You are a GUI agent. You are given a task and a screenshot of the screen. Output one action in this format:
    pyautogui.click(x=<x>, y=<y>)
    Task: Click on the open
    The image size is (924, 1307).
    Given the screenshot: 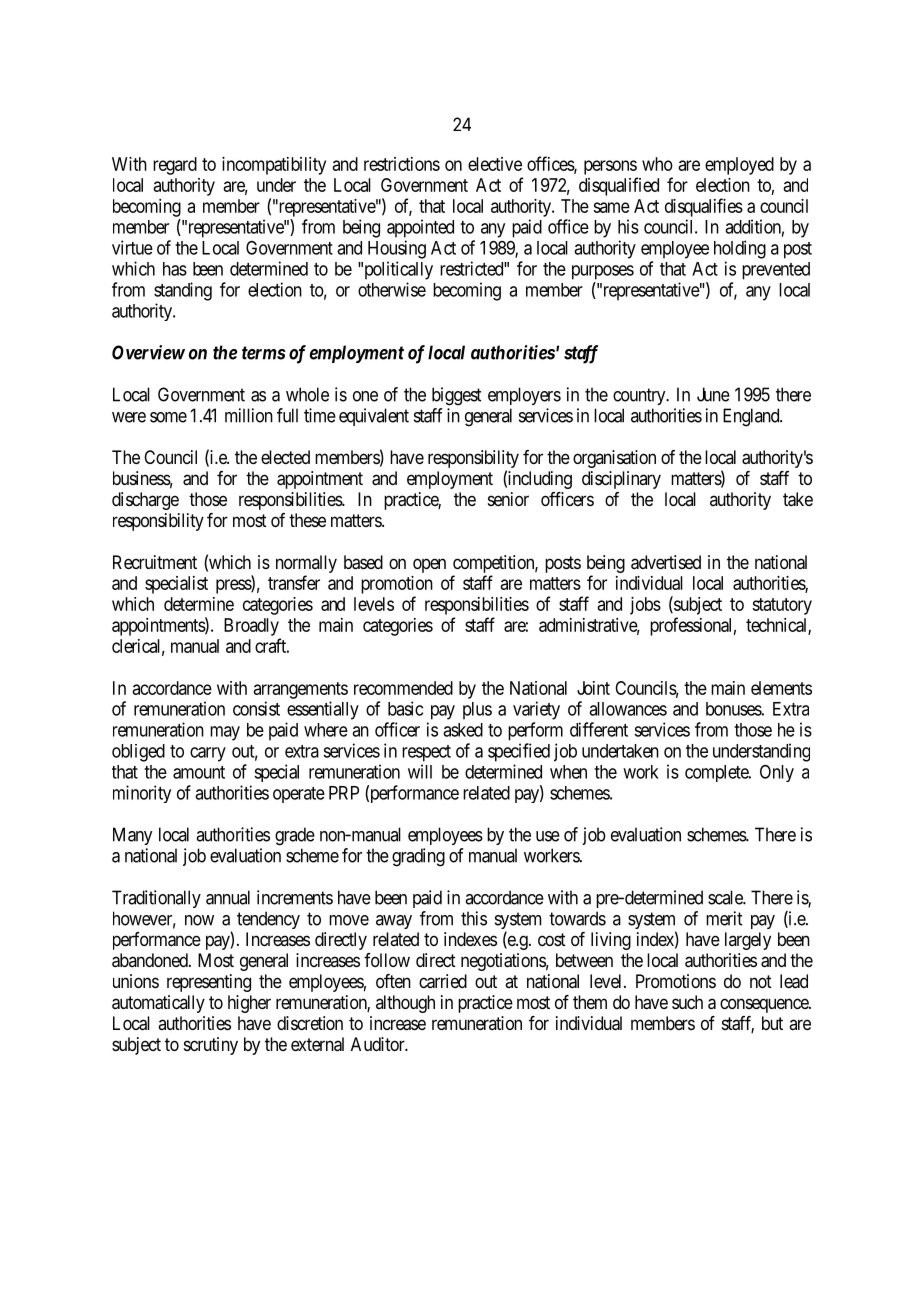 What is the action you would take?
    pyautogui.click(x=429, y=565)
